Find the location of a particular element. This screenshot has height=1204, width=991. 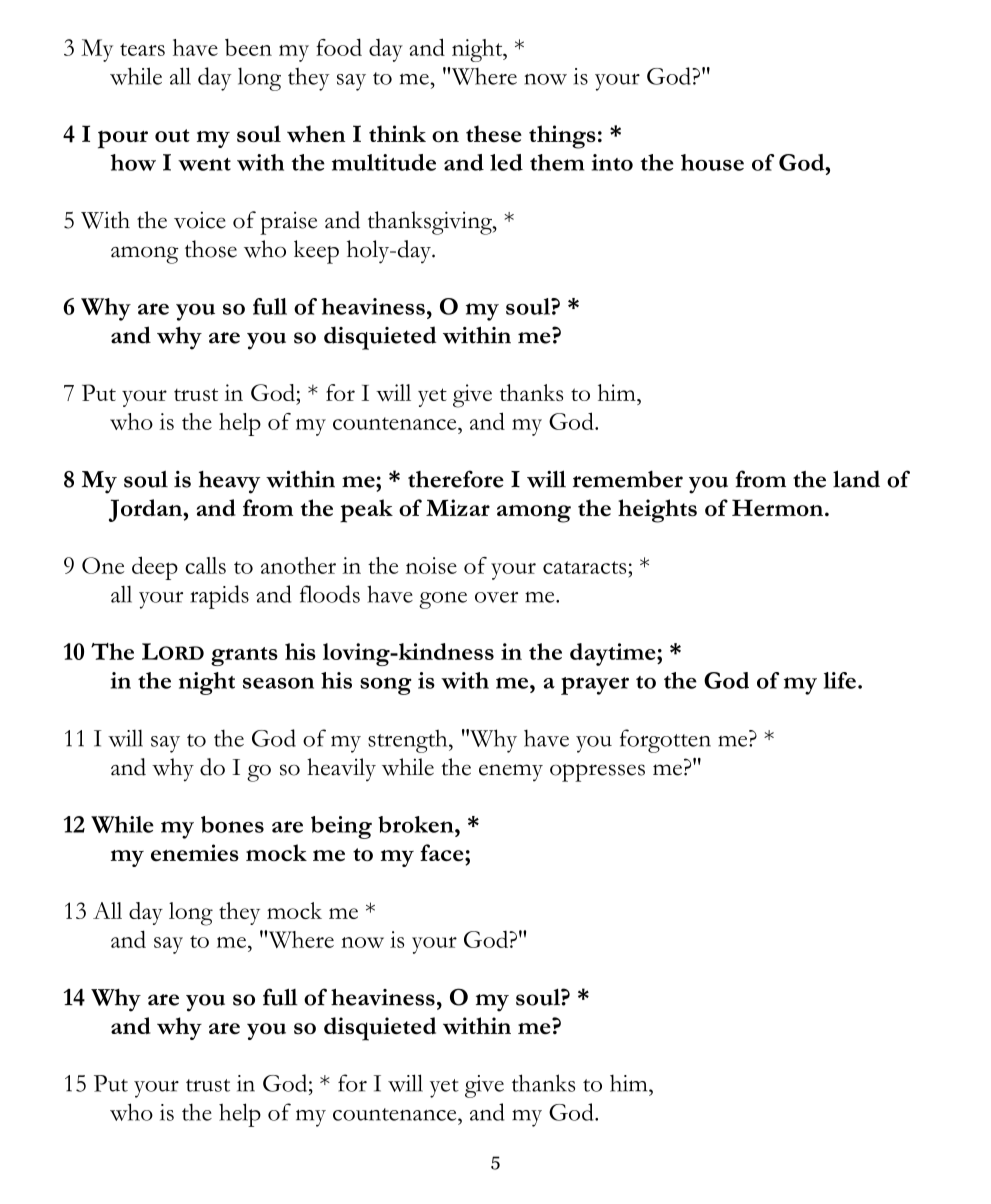

been is located at coordinates (248, 47).
